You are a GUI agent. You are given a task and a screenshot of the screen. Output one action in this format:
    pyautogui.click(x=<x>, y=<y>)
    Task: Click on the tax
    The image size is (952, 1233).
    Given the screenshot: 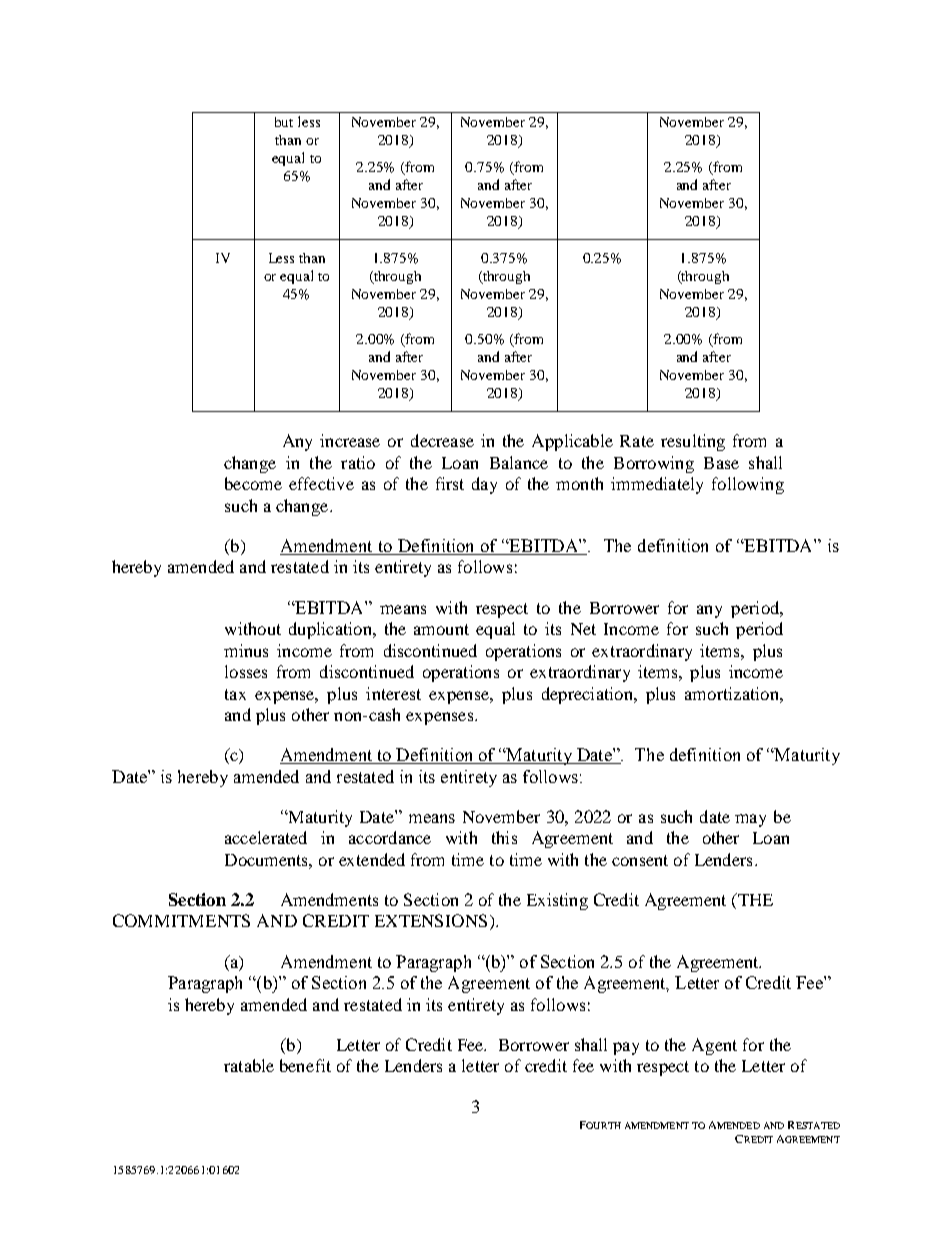 What is the action you would take?
    pyautogui.click(x=235, y=694)
